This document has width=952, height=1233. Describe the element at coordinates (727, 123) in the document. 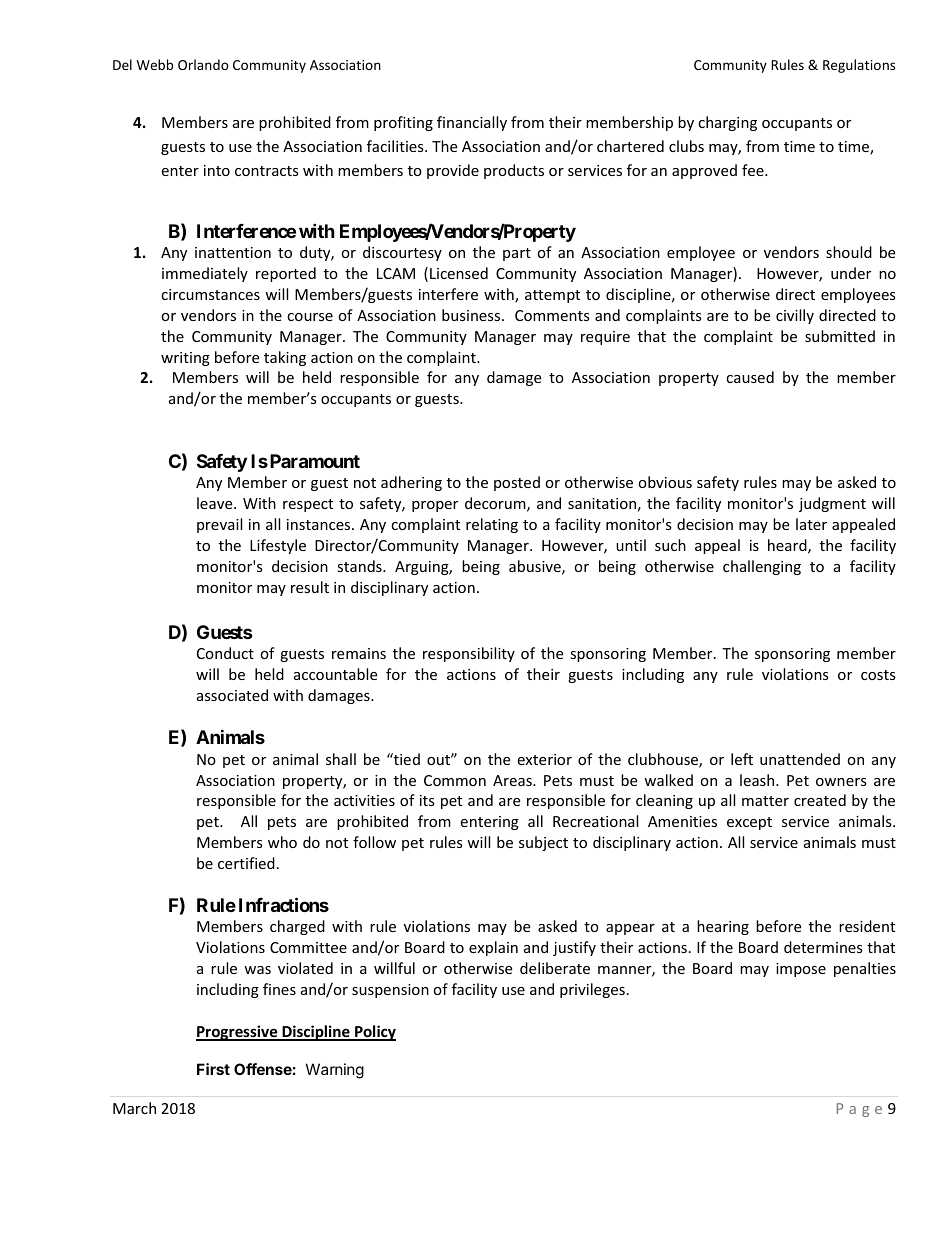

I see `charging` at that location.
